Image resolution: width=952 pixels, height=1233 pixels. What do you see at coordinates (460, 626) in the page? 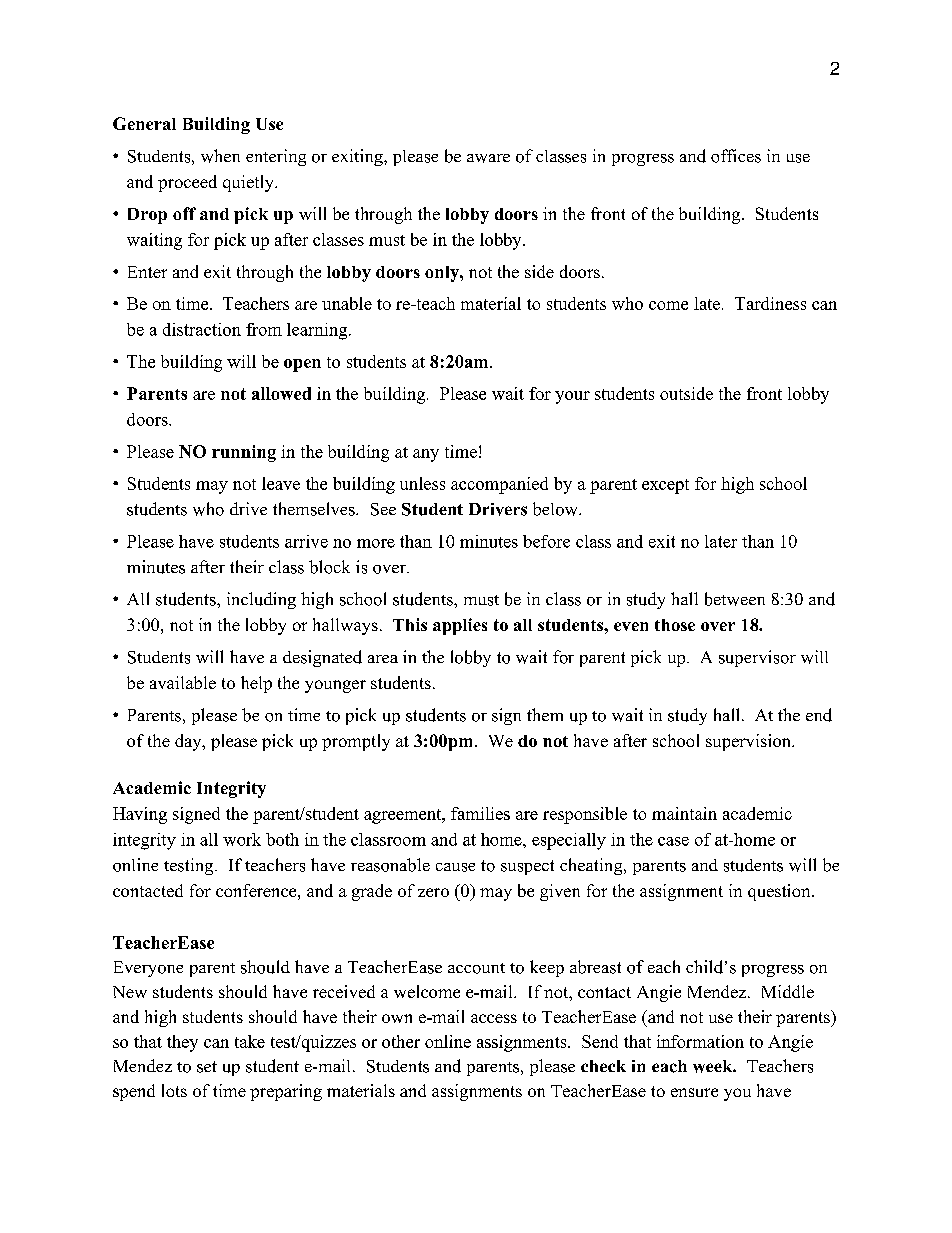
I see `applies` at bounding box center [460, 626].
